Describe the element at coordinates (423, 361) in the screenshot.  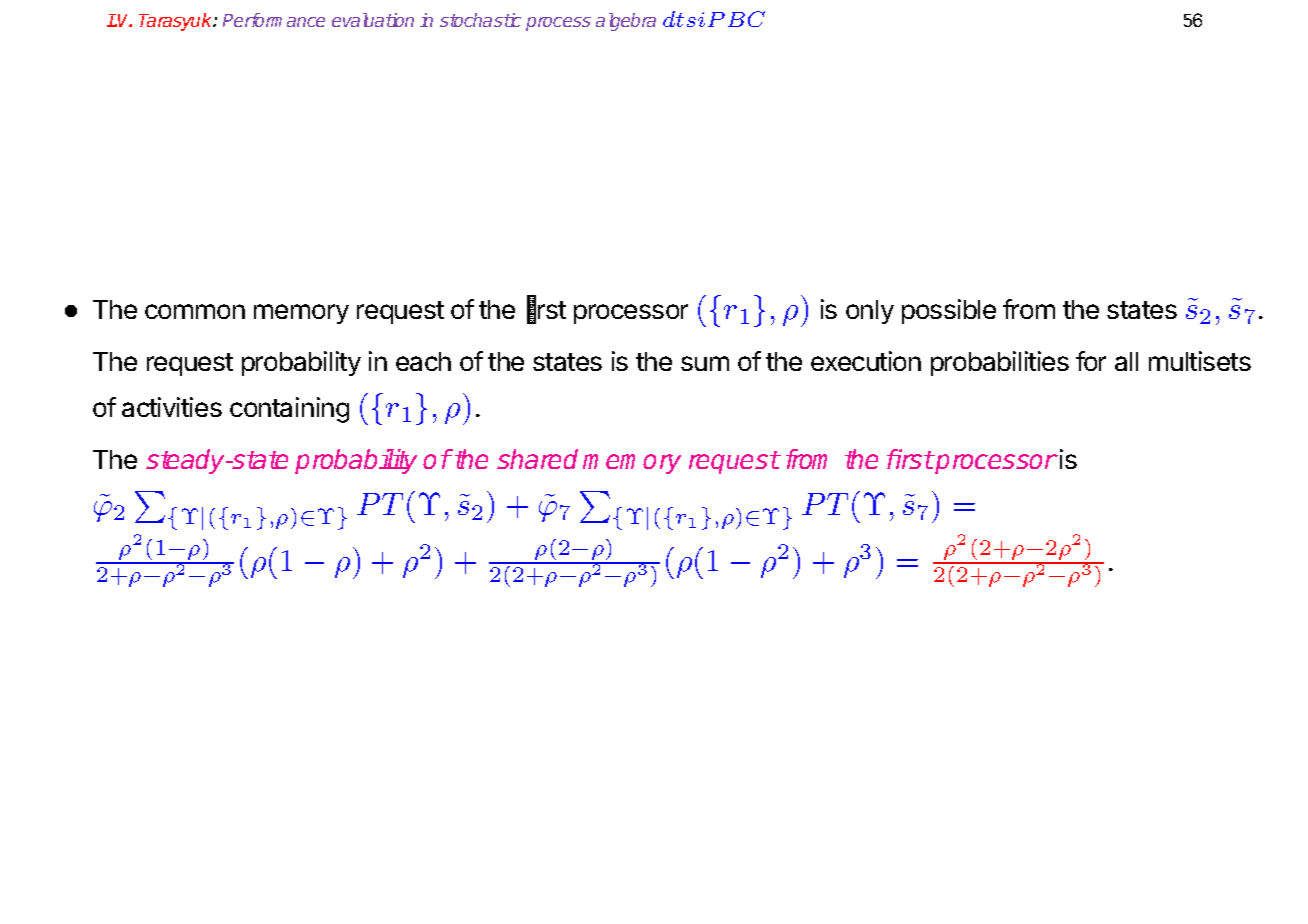
I see `each` at that location.
